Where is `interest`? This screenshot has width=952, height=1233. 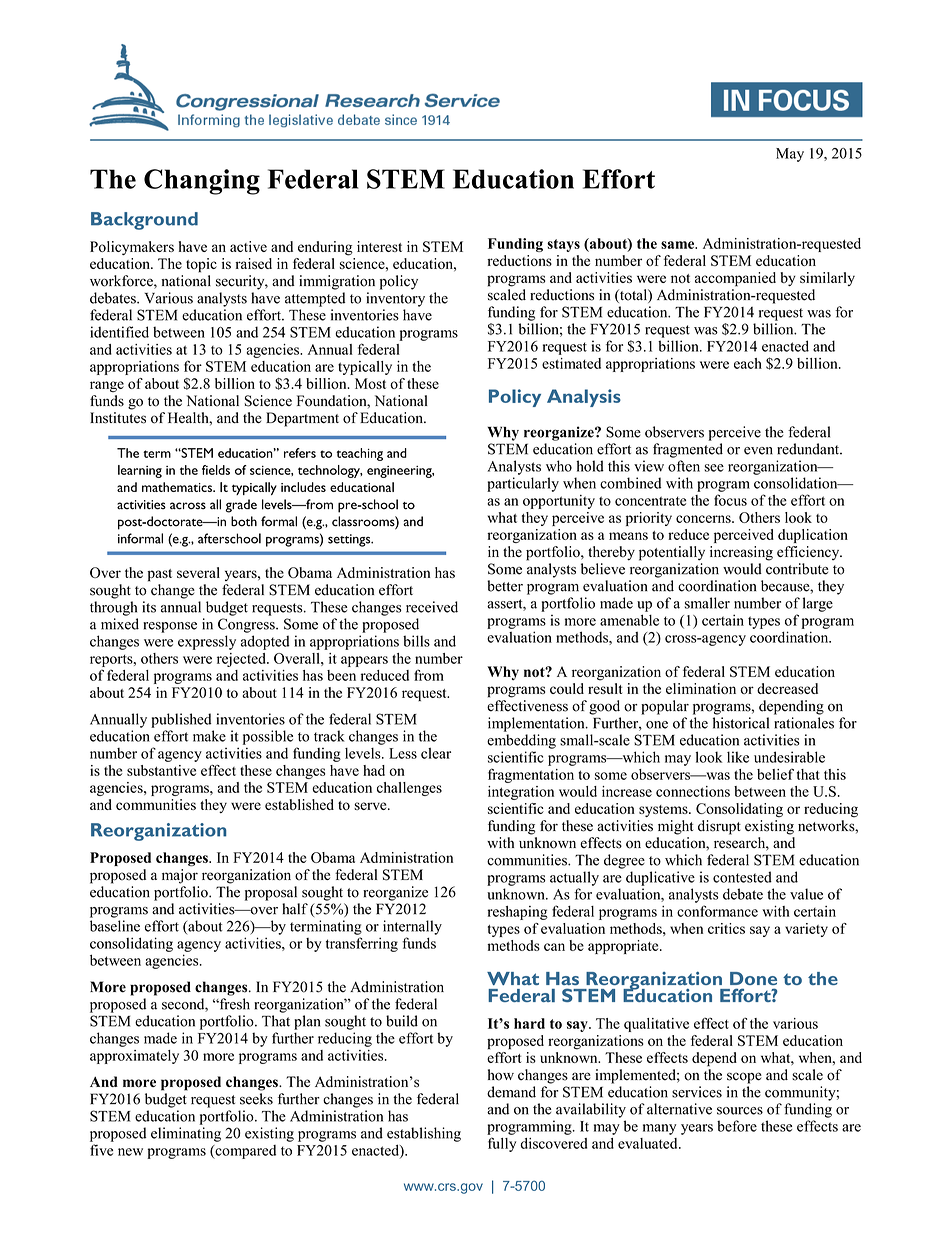
interest is located at coordinates (379, 246).
